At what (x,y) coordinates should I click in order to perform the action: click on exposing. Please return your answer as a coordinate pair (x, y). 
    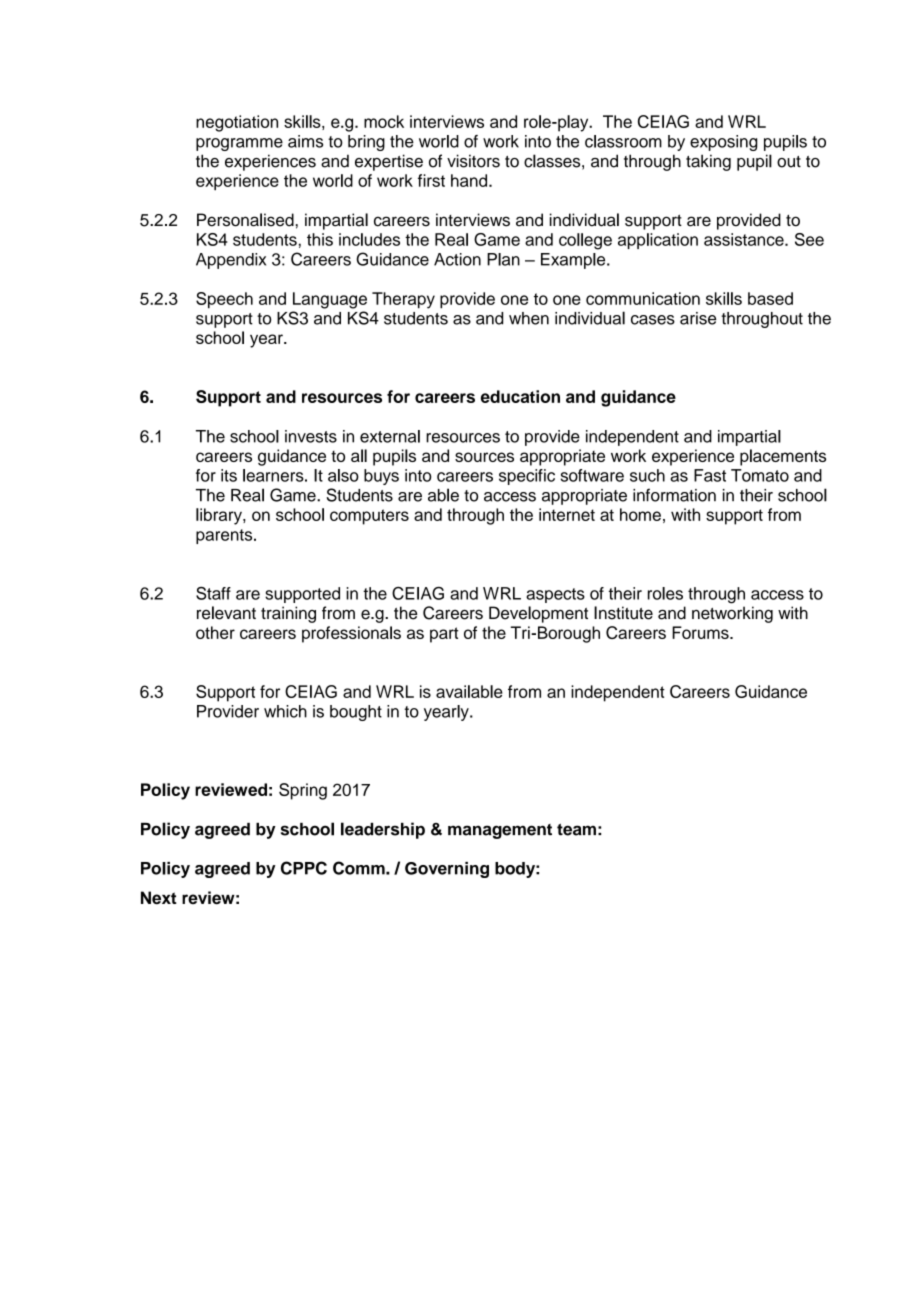
    Looking at the image, I should click on (723, 143).
